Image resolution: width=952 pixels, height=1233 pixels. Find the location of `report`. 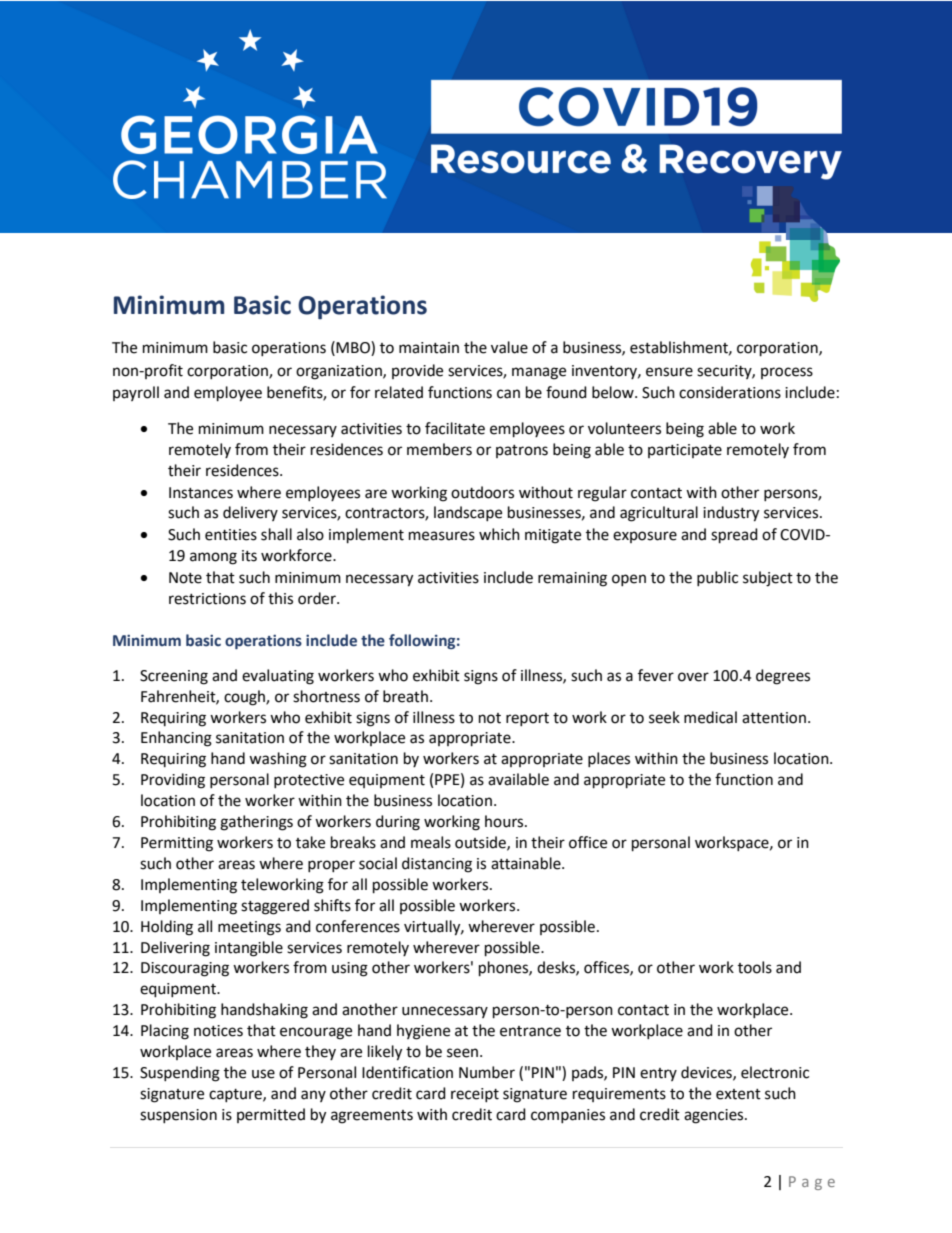

report is located at coordinates (527, 719).
